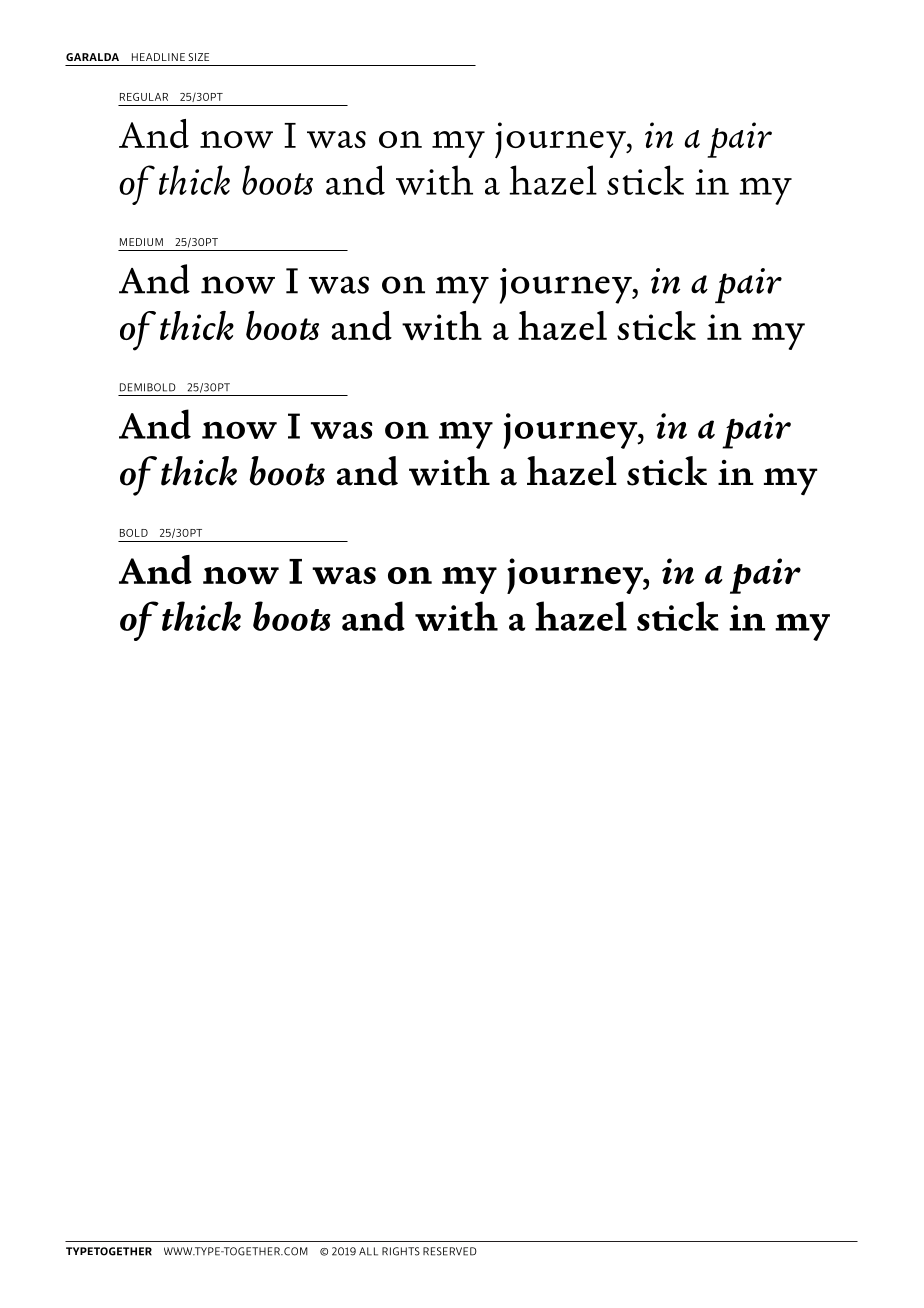  Describe the element at coordinates (141, 242) in the document. I see `MEDIUM` at that location.
